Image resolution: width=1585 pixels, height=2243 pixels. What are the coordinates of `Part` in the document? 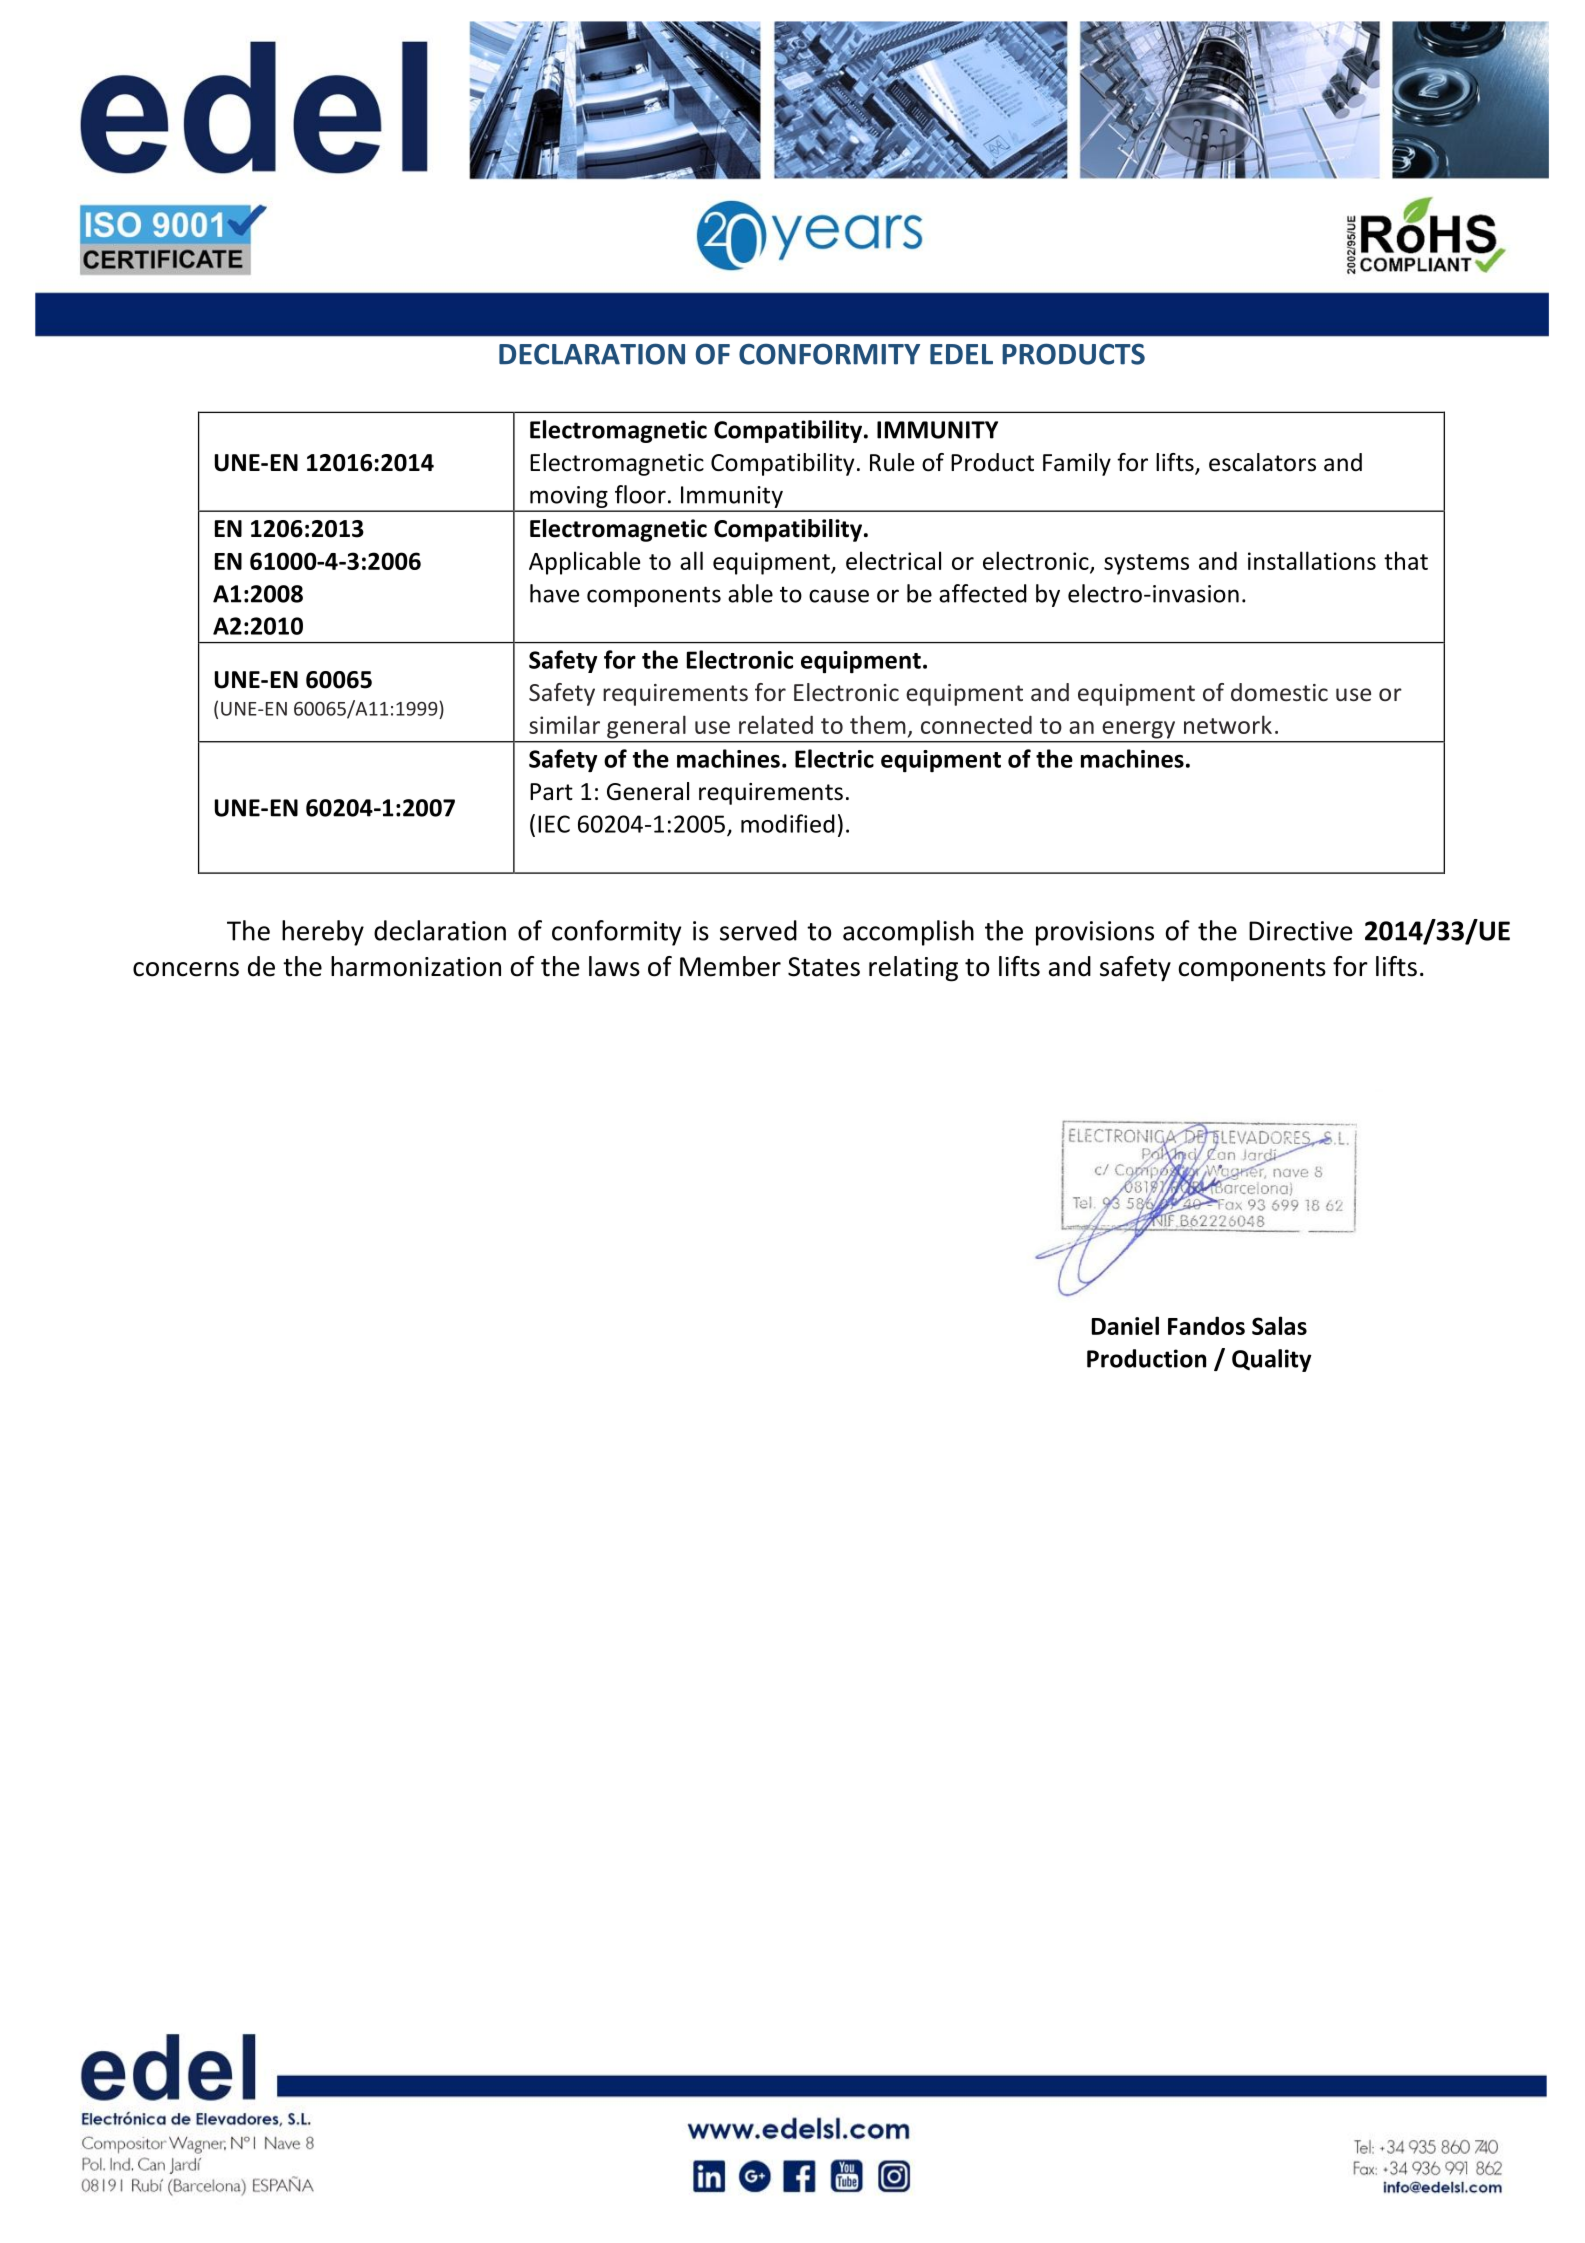 It's located at (551, 792).
